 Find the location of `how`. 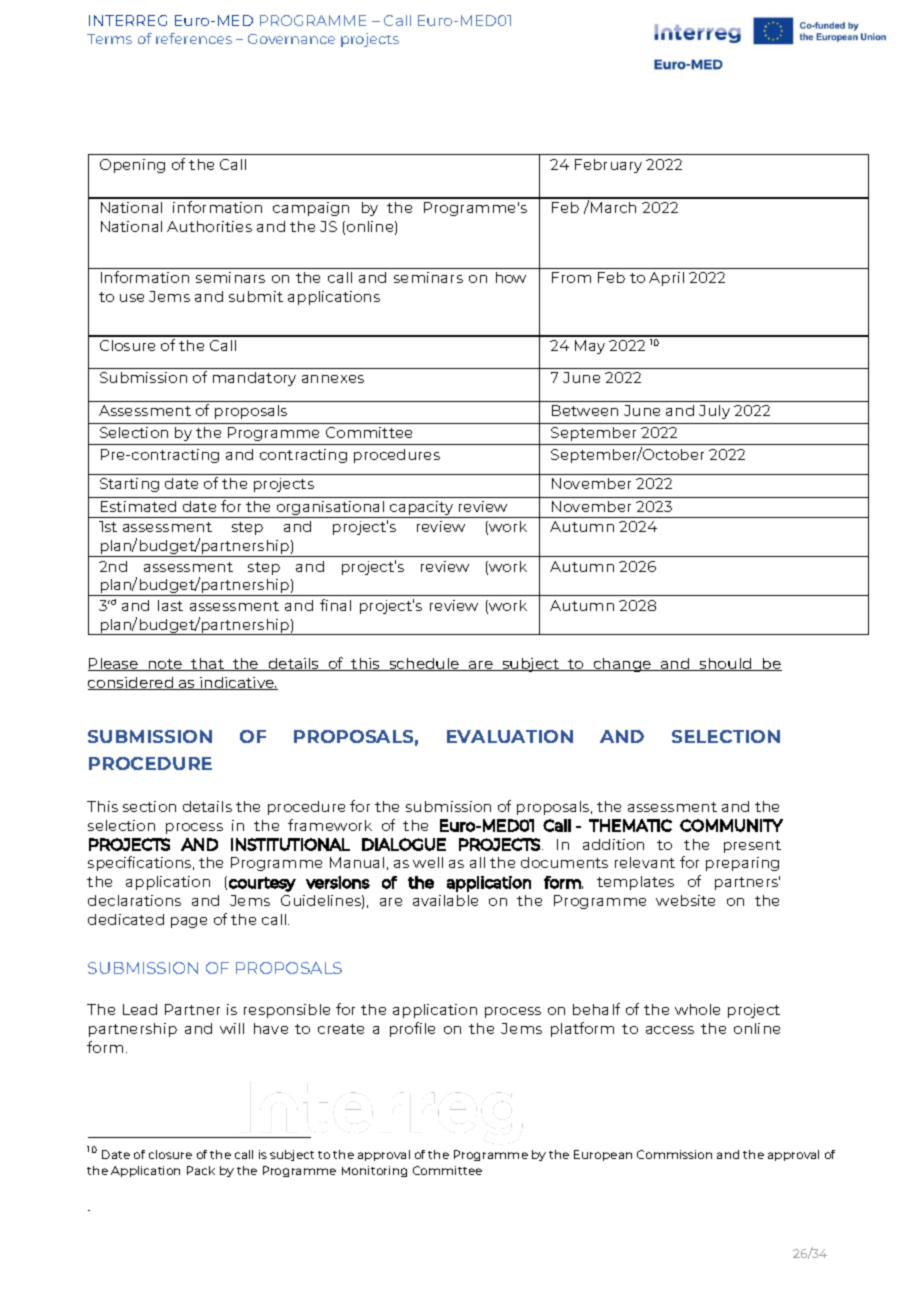

how is located at coordinates (511, 277).
